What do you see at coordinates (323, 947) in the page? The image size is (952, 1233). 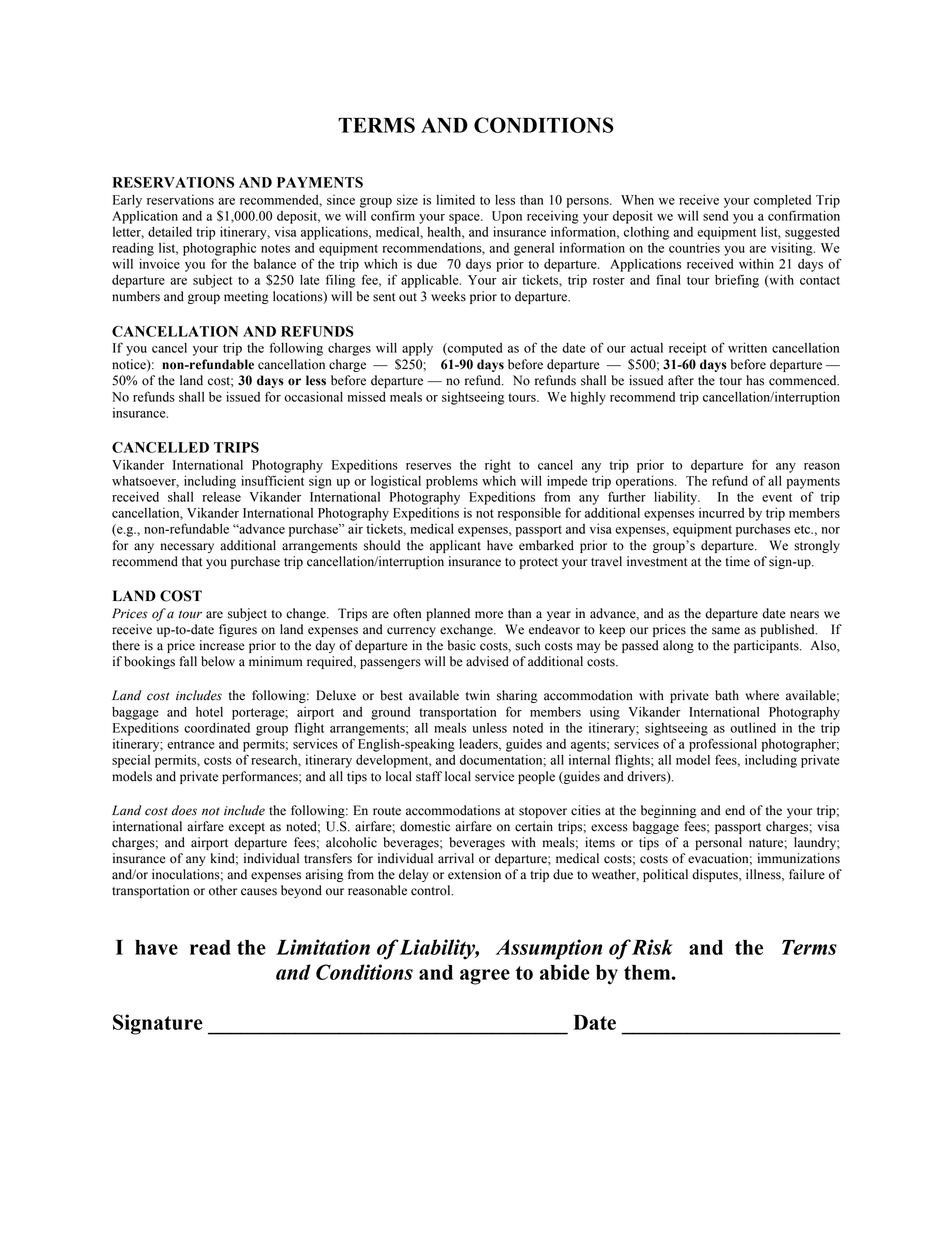 I see `Limitation` at bounding box center [323, 947].
